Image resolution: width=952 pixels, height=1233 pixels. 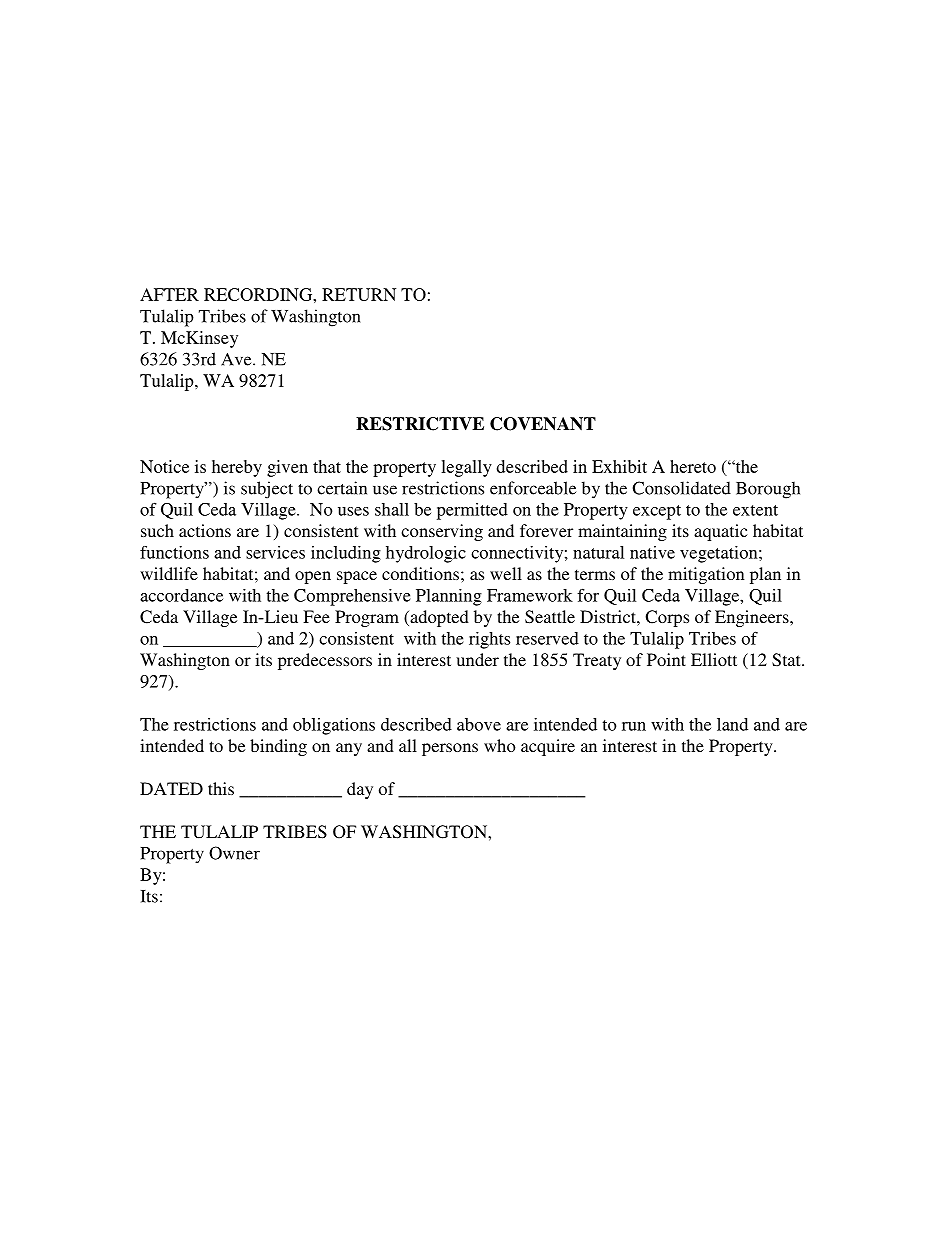 What do you see at coordinates (714, 659) in the screenshot?
I see `Elliott` at bounding box center [714, 659].
